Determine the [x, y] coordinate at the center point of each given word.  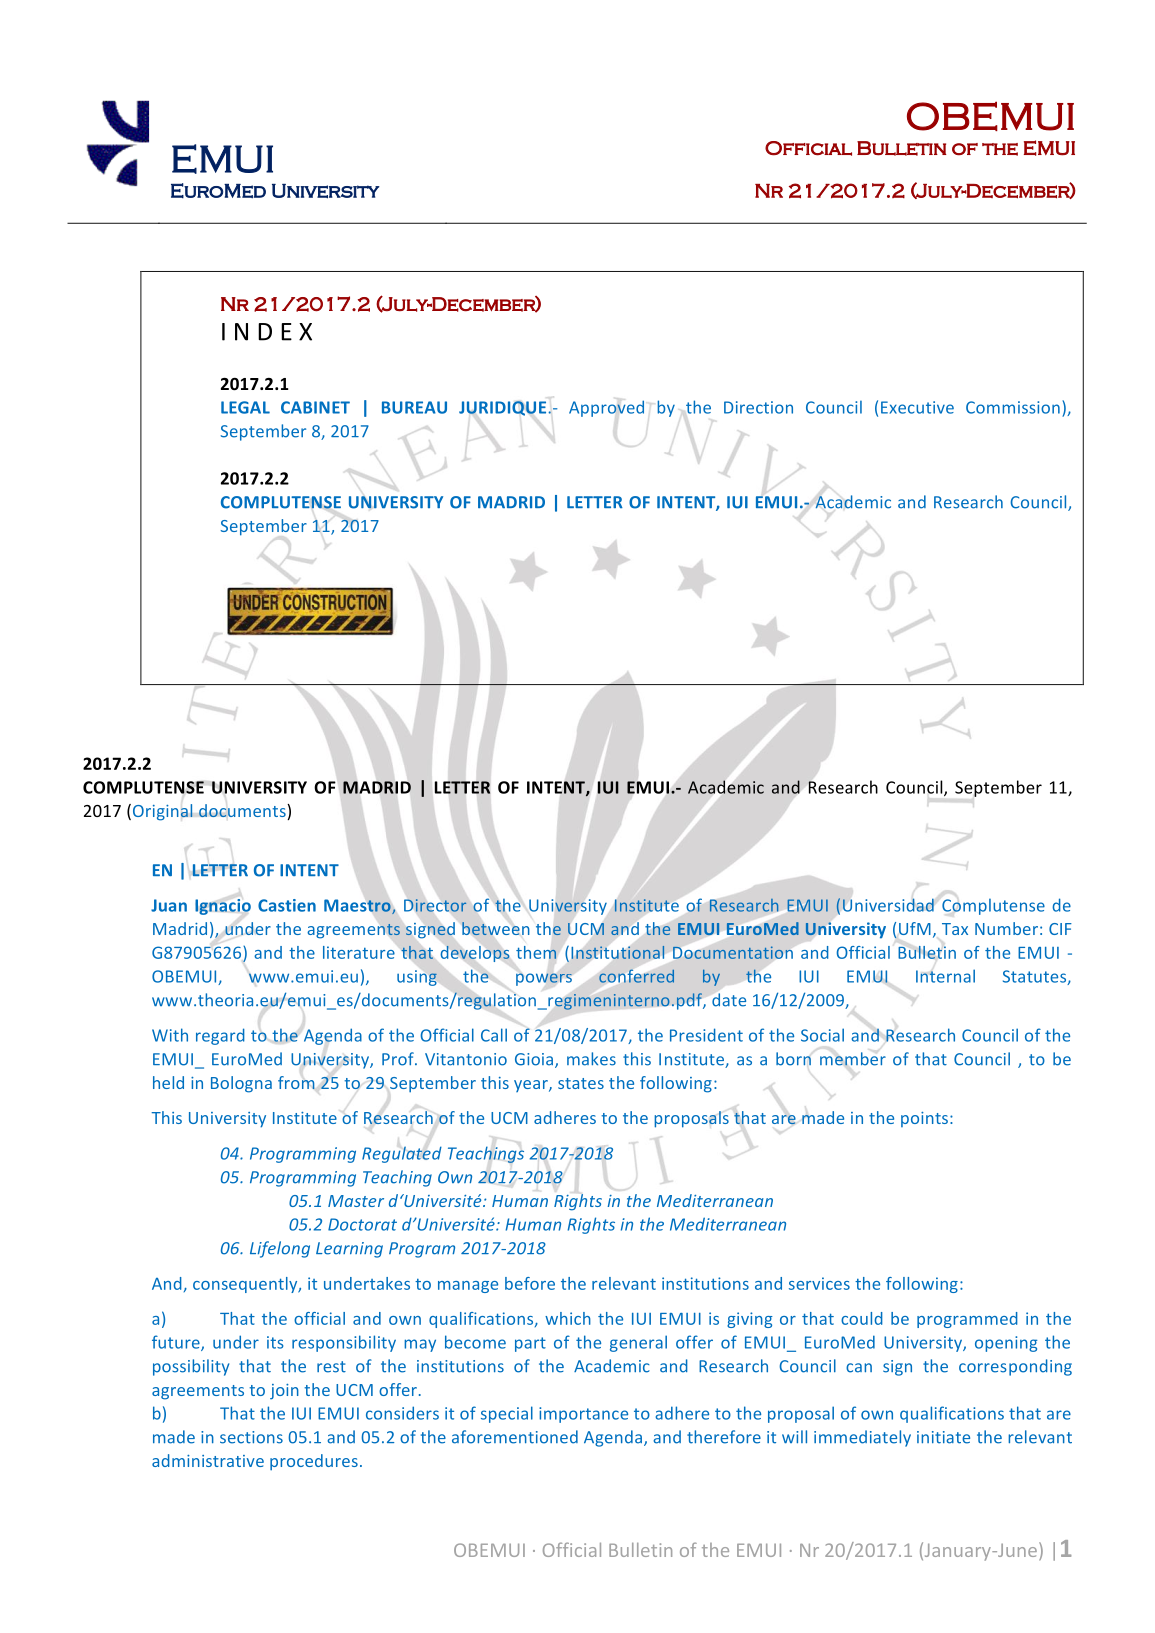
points [926, 1119]
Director [435, 905]
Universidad [888, 905]
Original [163, 812]
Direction [758, 407]
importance [583, 1415]
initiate [943, 1437]
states [581, 1083]
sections [251, 1437]
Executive [917, 407]
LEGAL [245, 407]
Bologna [241, 1084]
